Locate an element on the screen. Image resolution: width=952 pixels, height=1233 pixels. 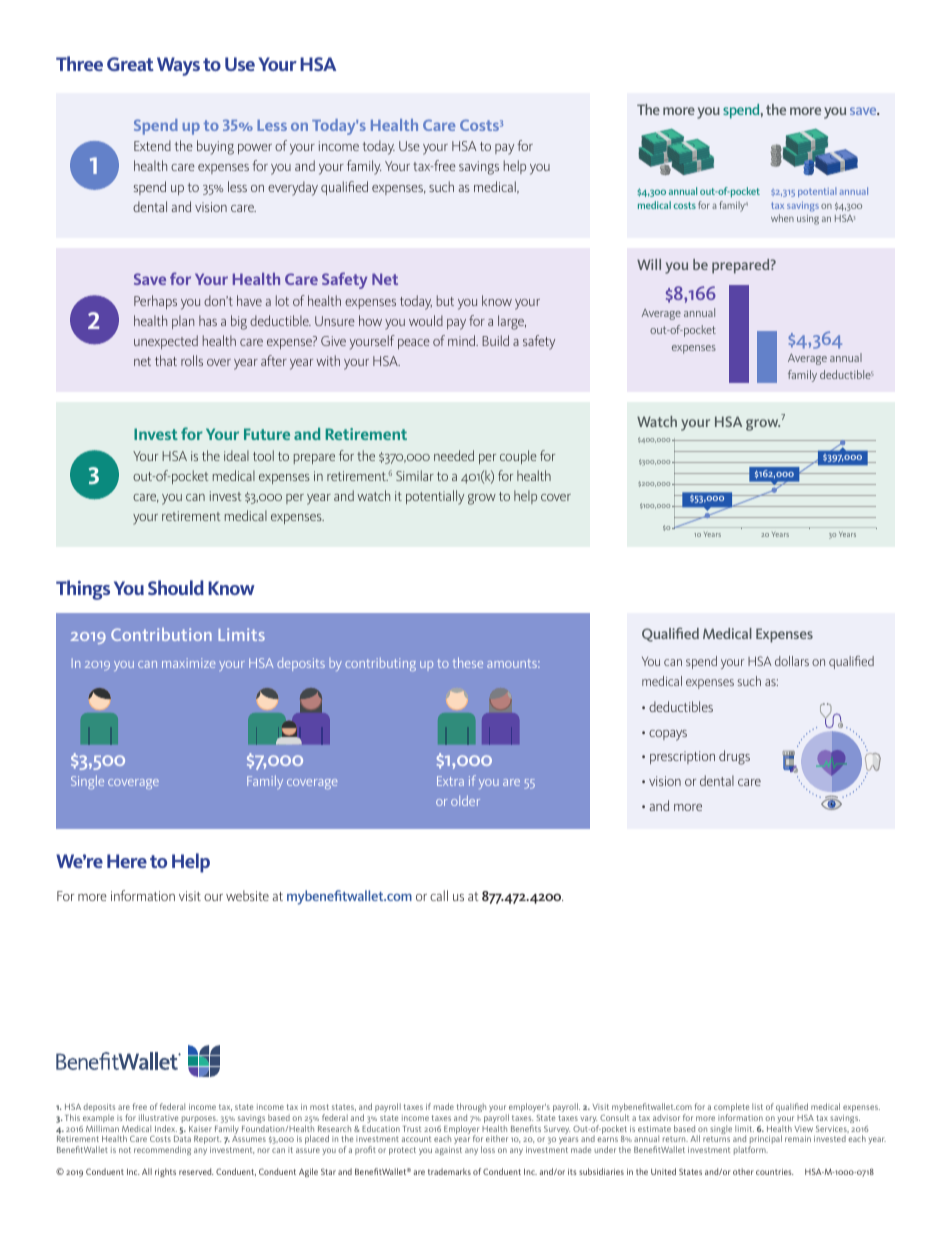
Here is located at coordinates (127, 861).
